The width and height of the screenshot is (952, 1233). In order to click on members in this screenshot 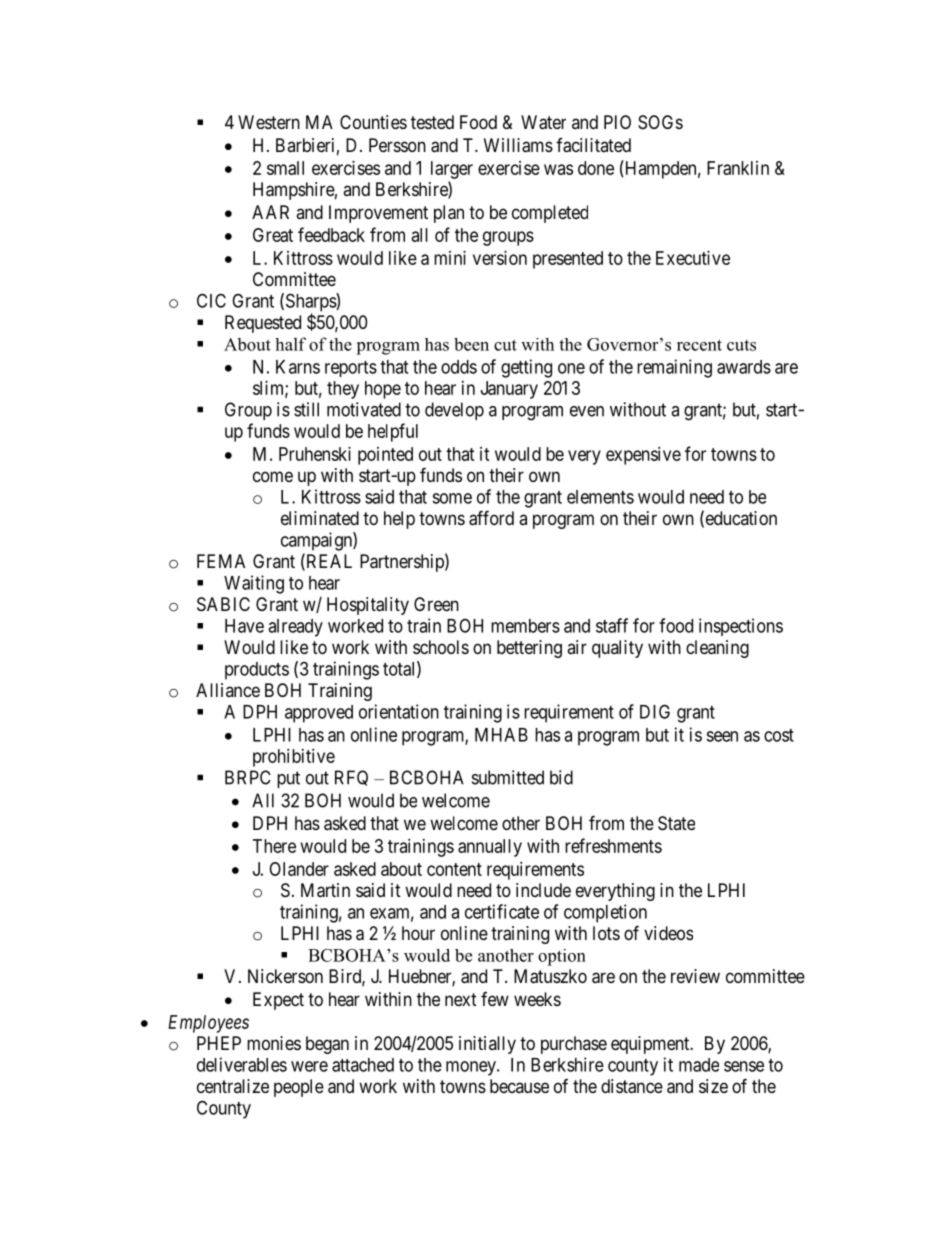, I will do `click(525, 626)`.
